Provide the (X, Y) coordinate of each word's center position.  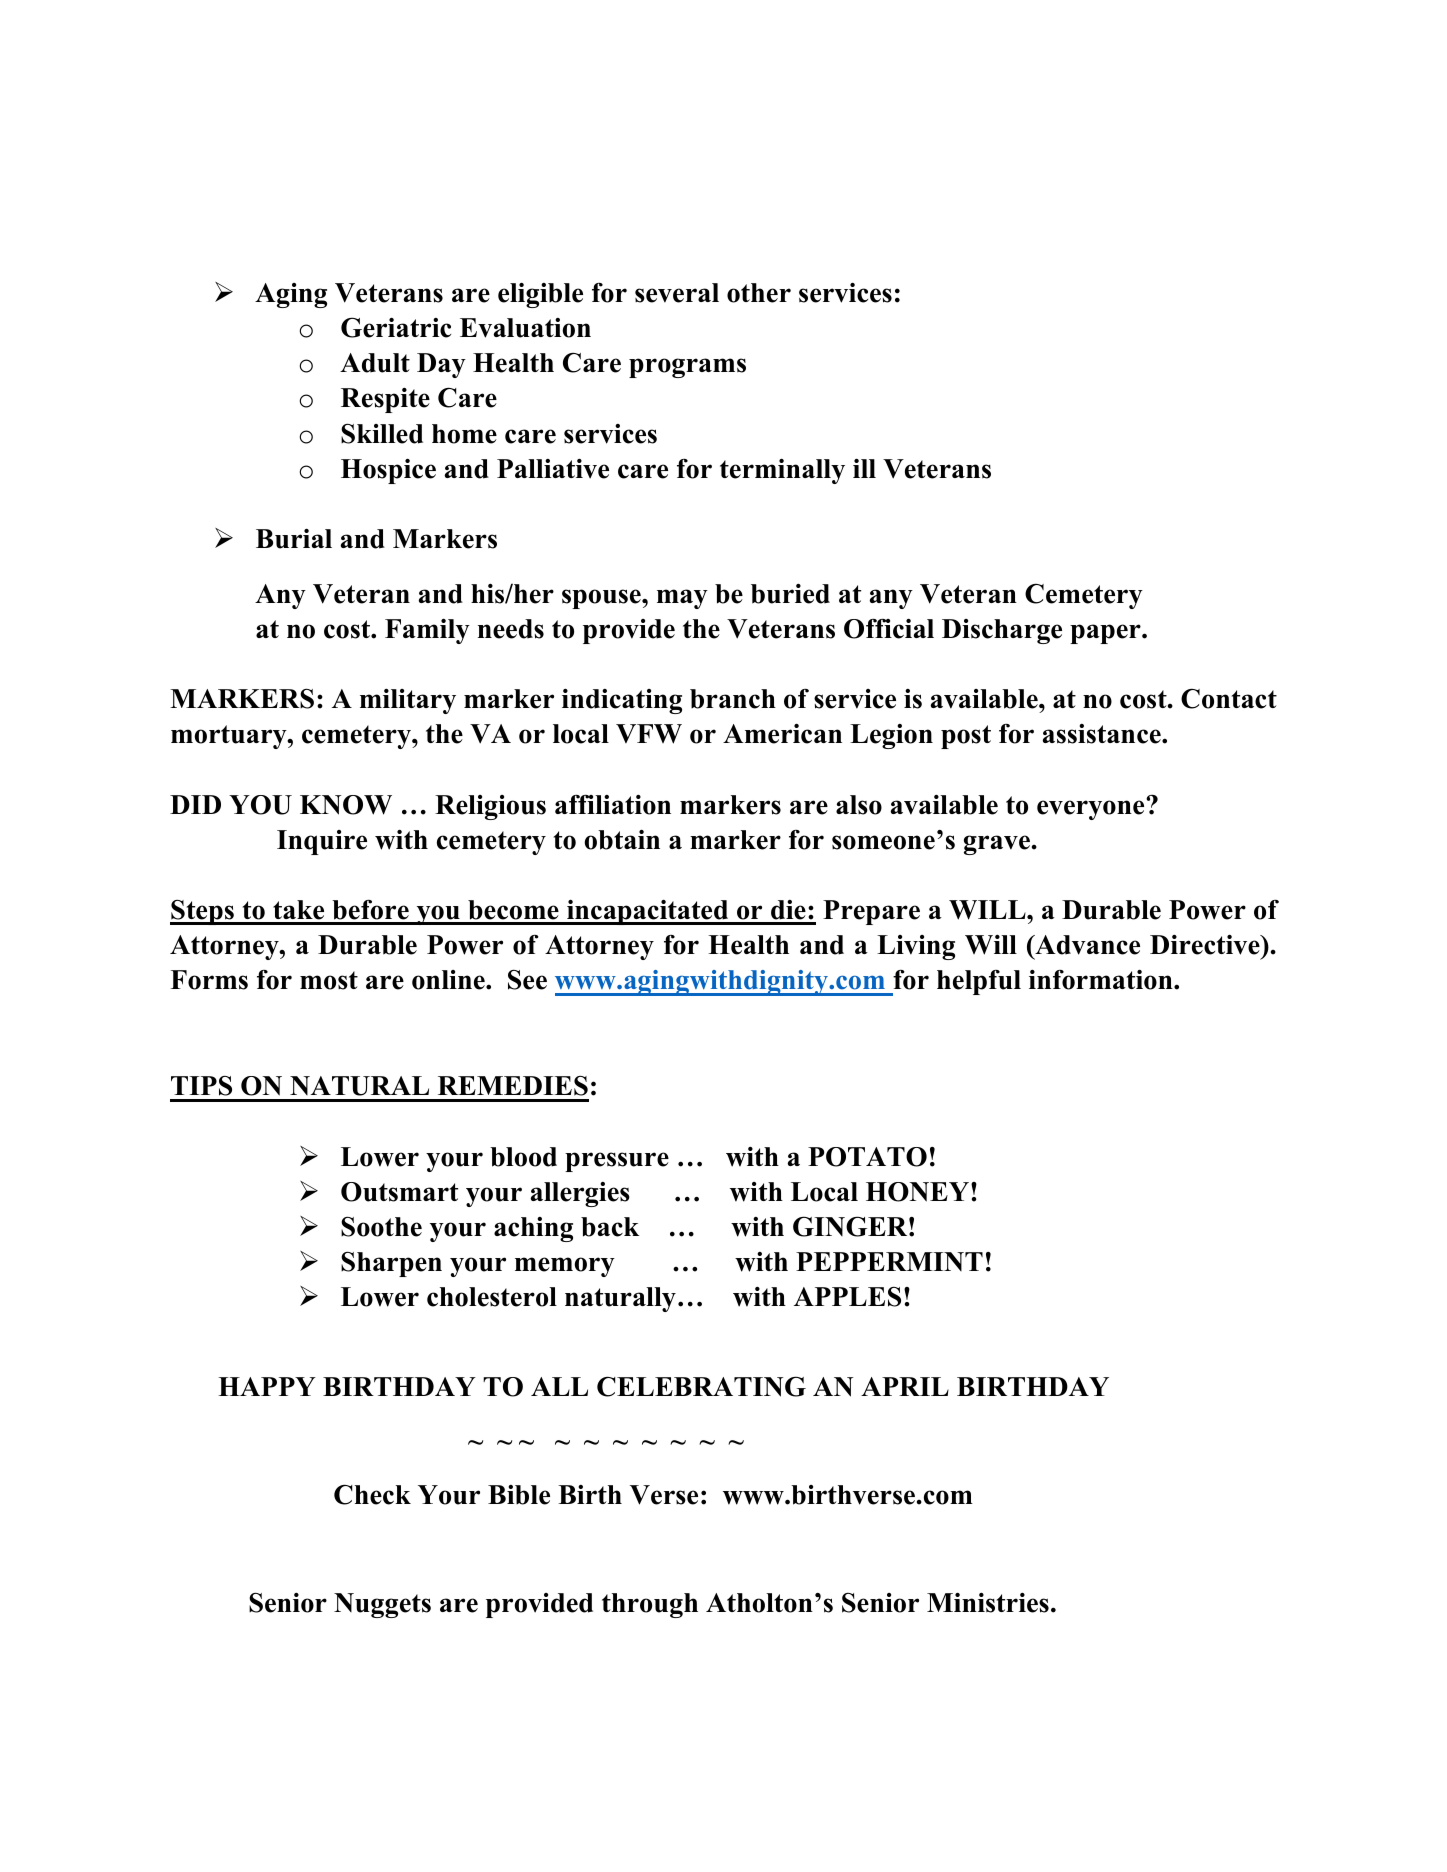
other (759, 293)
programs (687, 368)
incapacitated (648, 912)
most (329, 980)
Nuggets (382, 1605)
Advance (1086, 945)
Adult (375, 363)
